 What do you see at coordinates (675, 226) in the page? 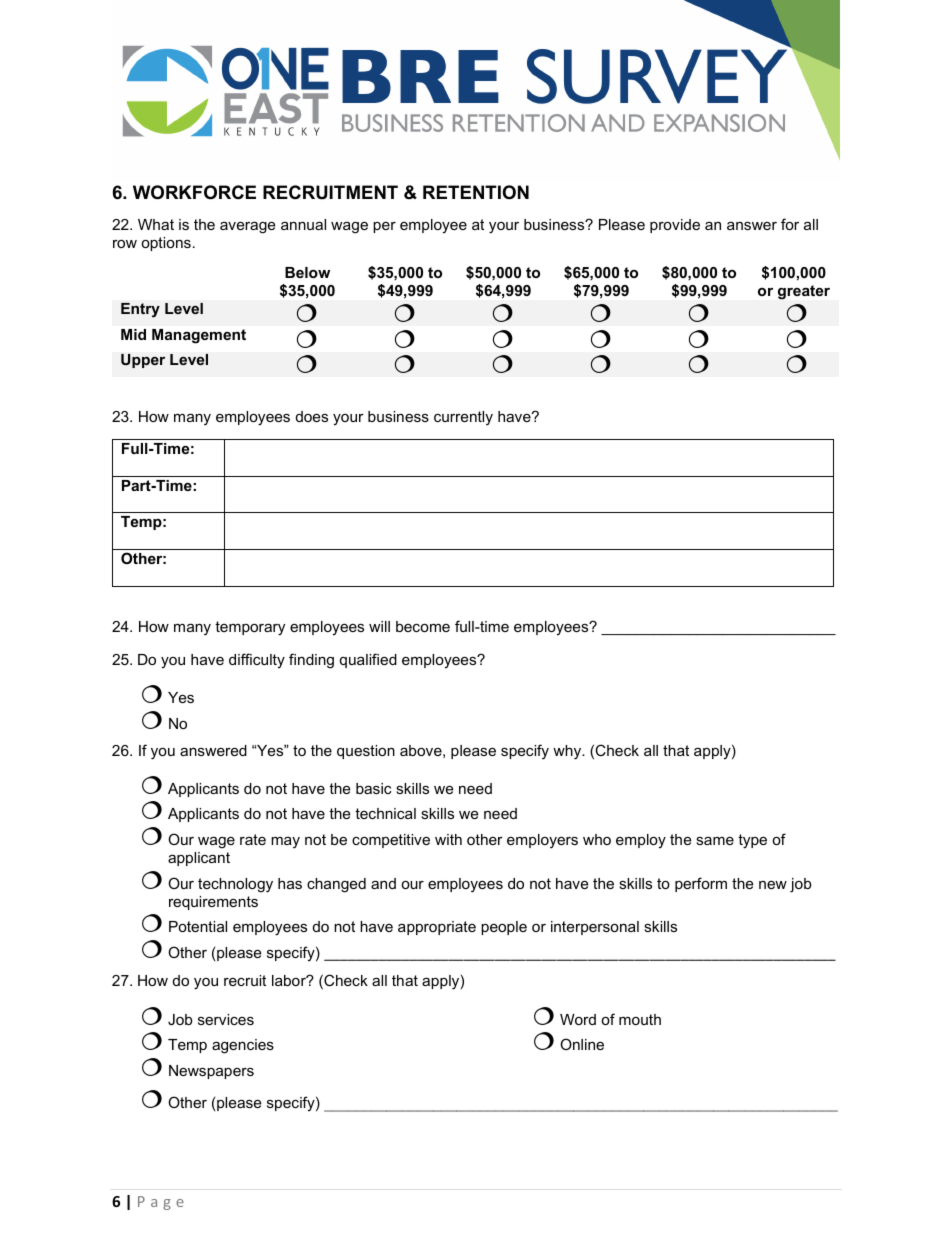
I see `provide` at bounding box center [675, 226].
